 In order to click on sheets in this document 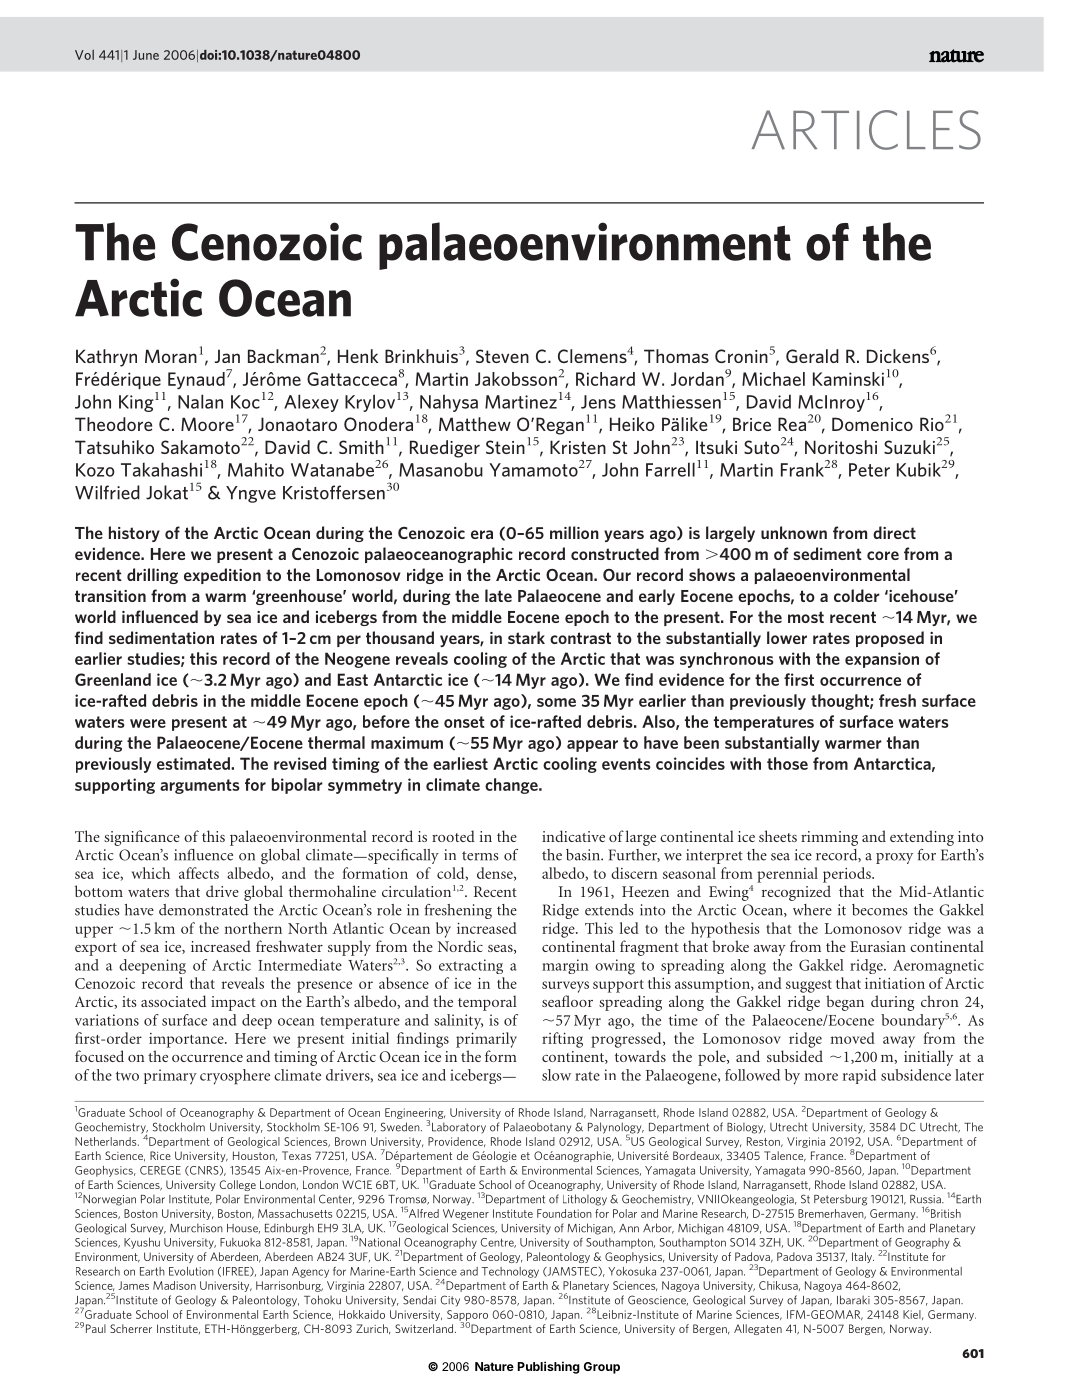, I will do `click(778, 836)`.
